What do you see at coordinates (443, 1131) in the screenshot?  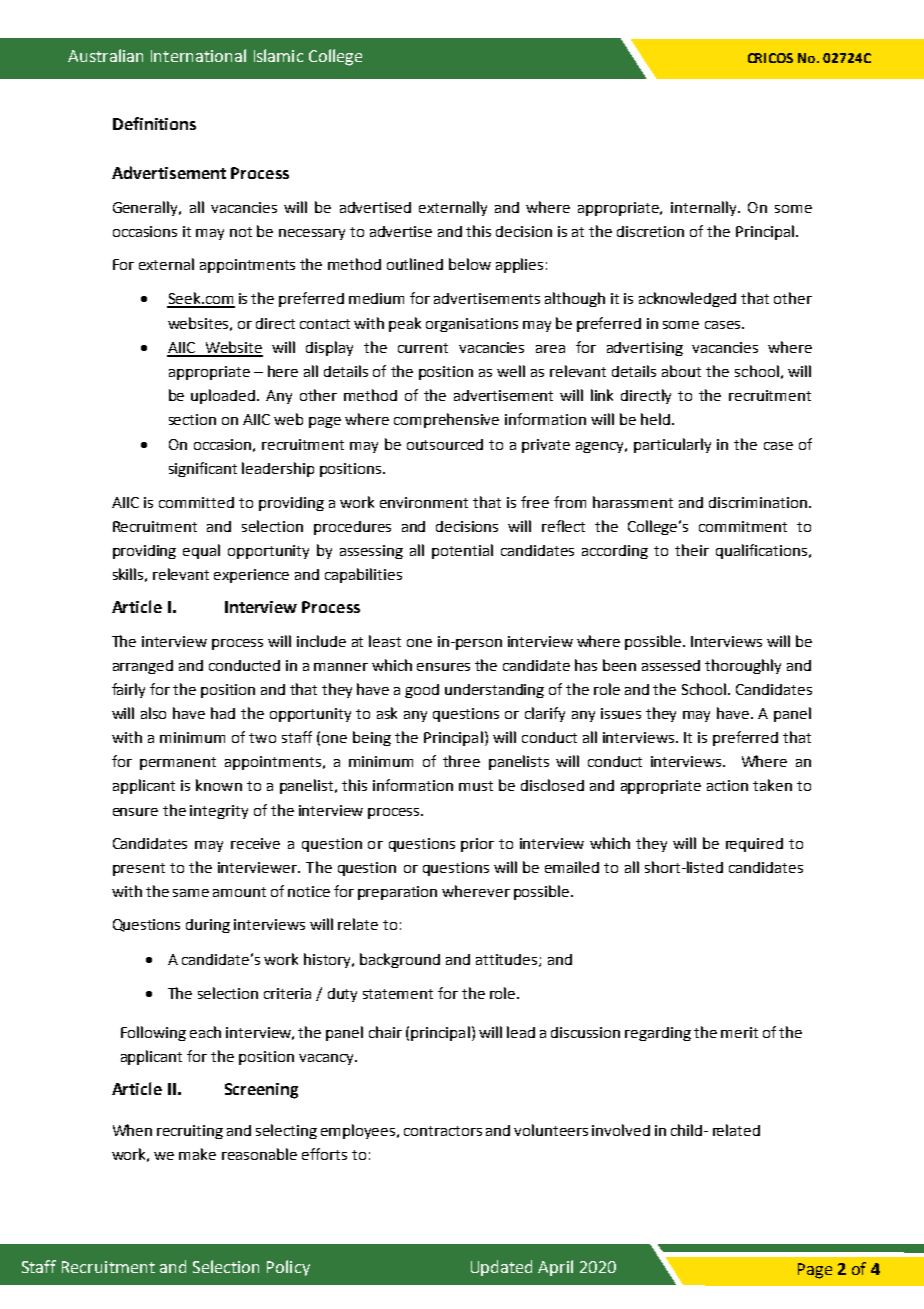 I see `contractors` at bounding box center [443, 1131].
